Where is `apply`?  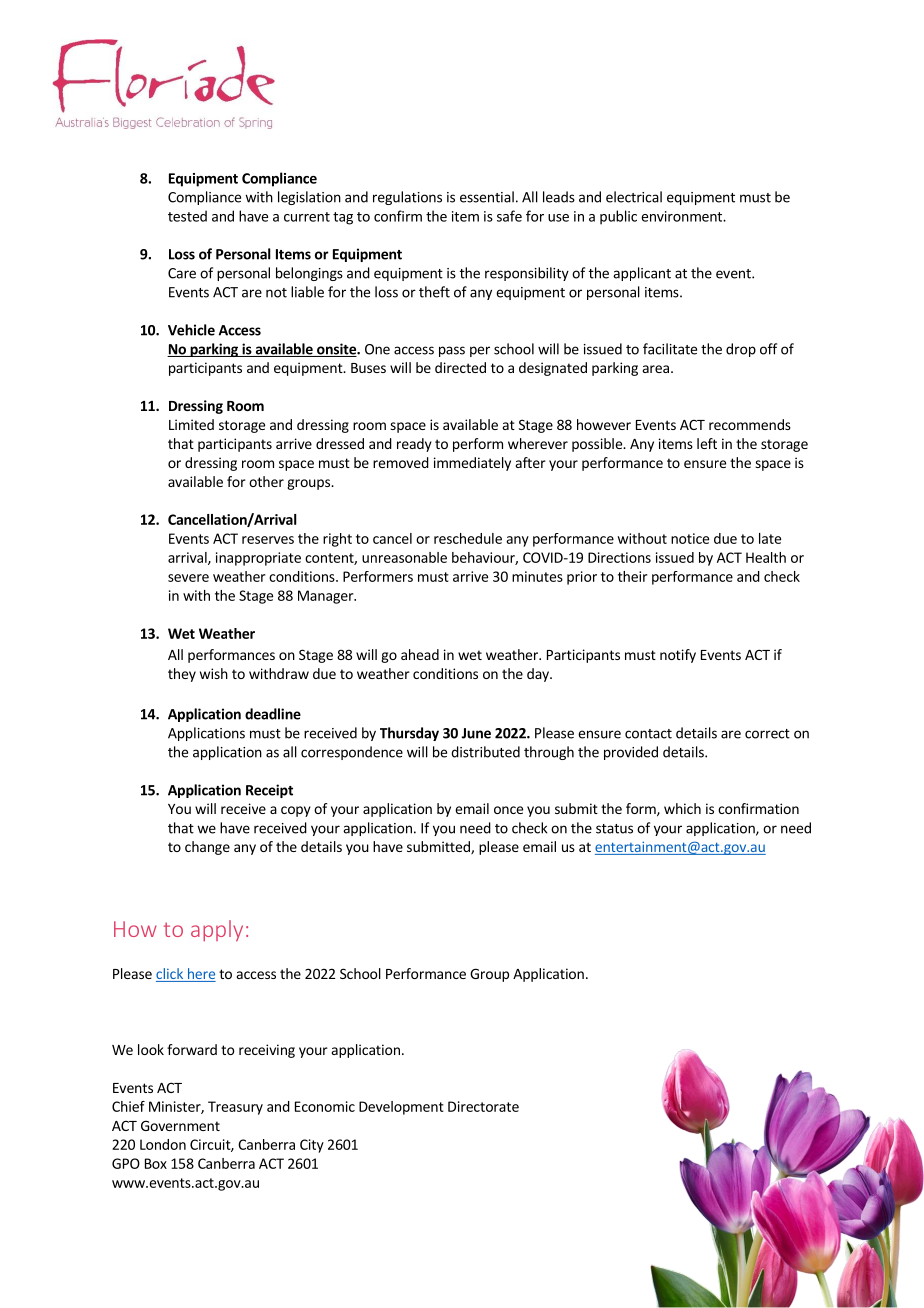
apply is located at coordinates (217, 931).
